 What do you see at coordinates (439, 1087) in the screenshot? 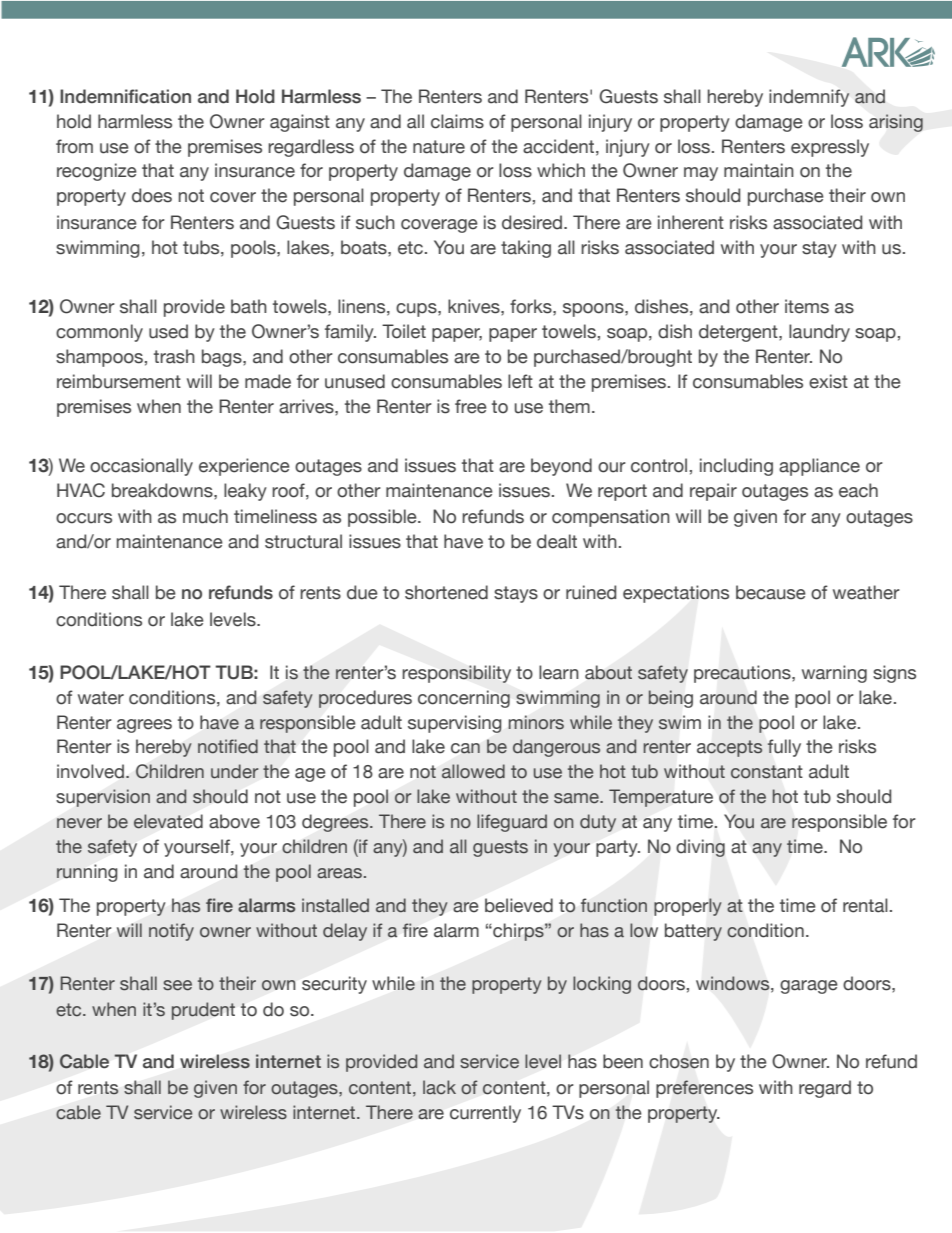
I see `lack` at bounding box center [439, 1087].
